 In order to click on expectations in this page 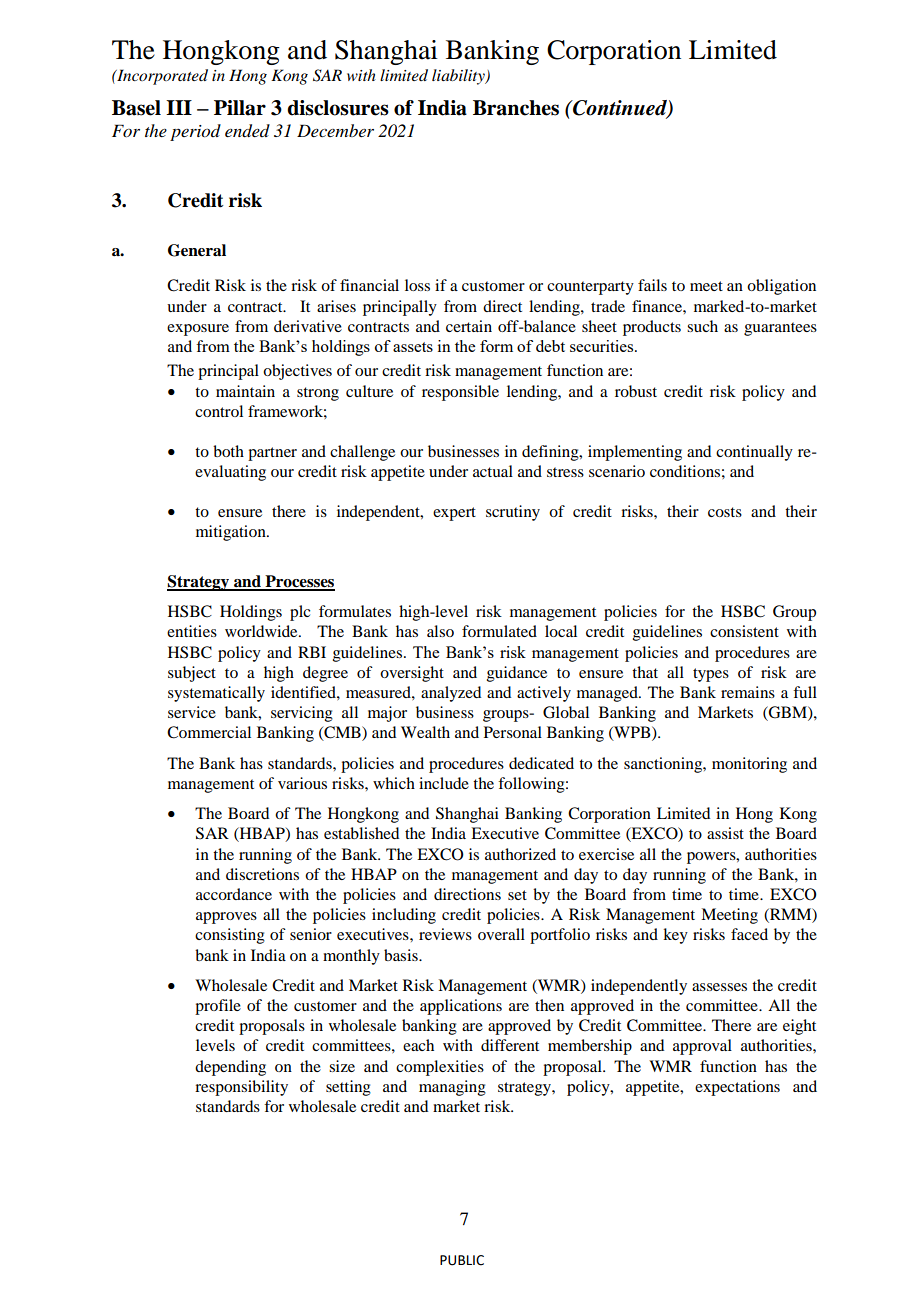, I will do `click(737, 1088)`.
